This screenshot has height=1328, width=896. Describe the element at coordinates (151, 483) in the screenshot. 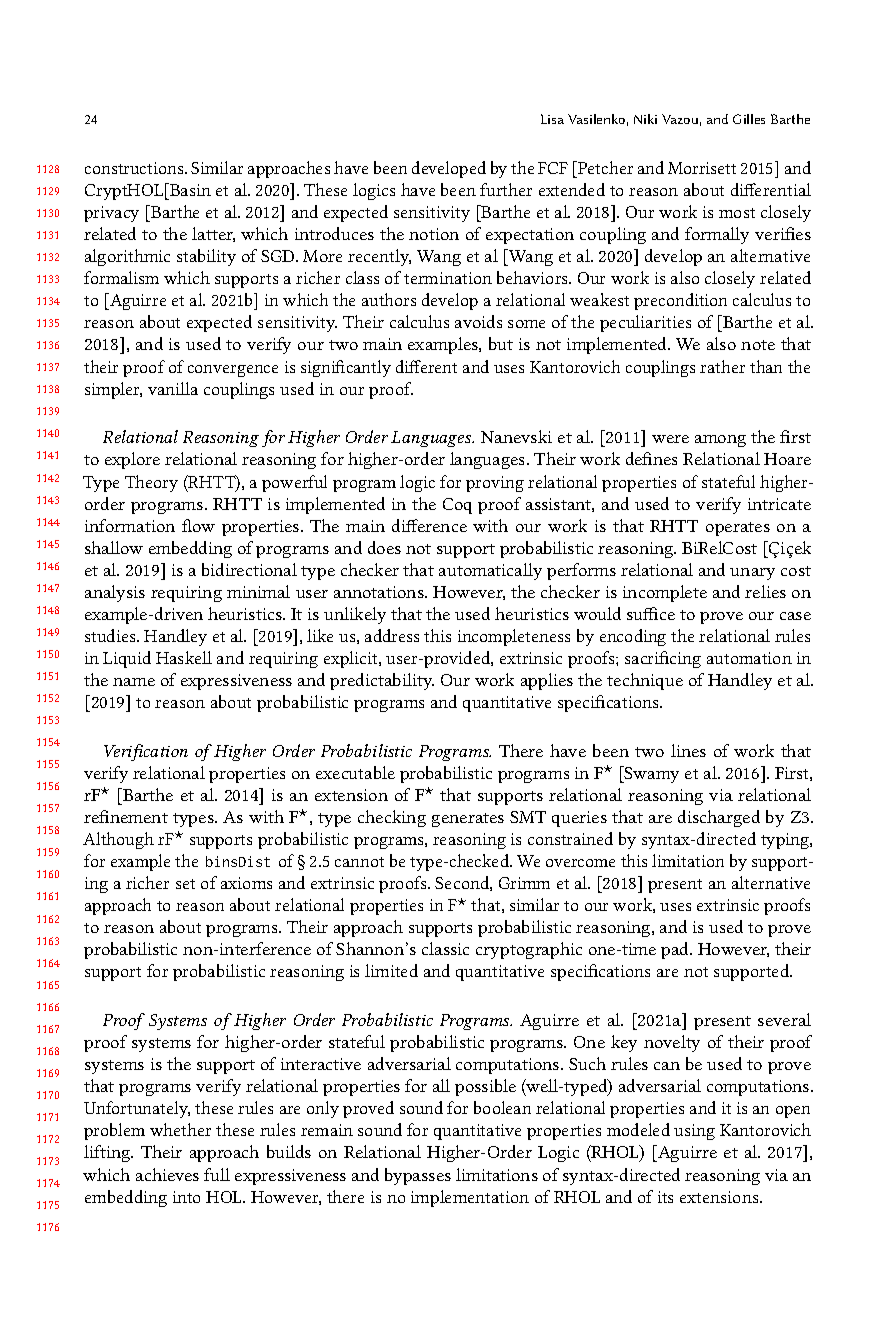

I see `Theory` at that location.
